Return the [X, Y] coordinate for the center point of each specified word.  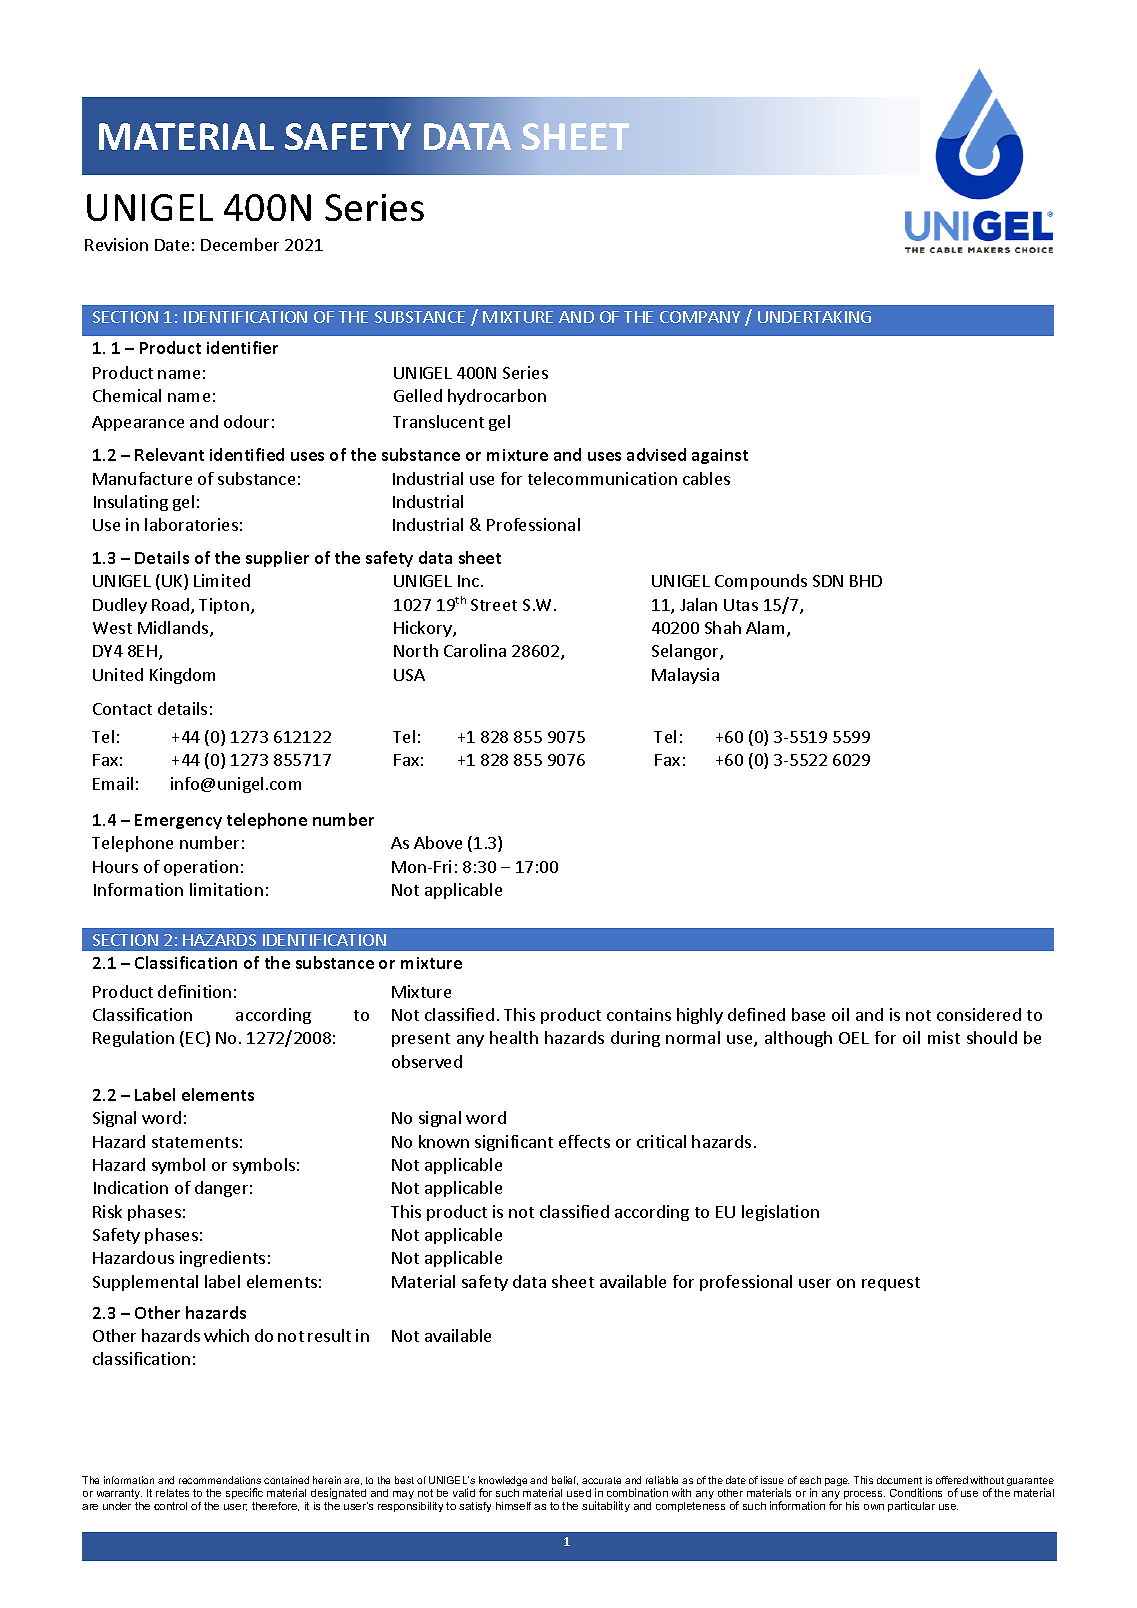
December [240, 244]
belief [565, 1480]
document [899, 1480]
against [720, 456]
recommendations [220, 1480]
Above [438, 842]
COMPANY [700, 317]
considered [979, 1014]
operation [201, 868]
